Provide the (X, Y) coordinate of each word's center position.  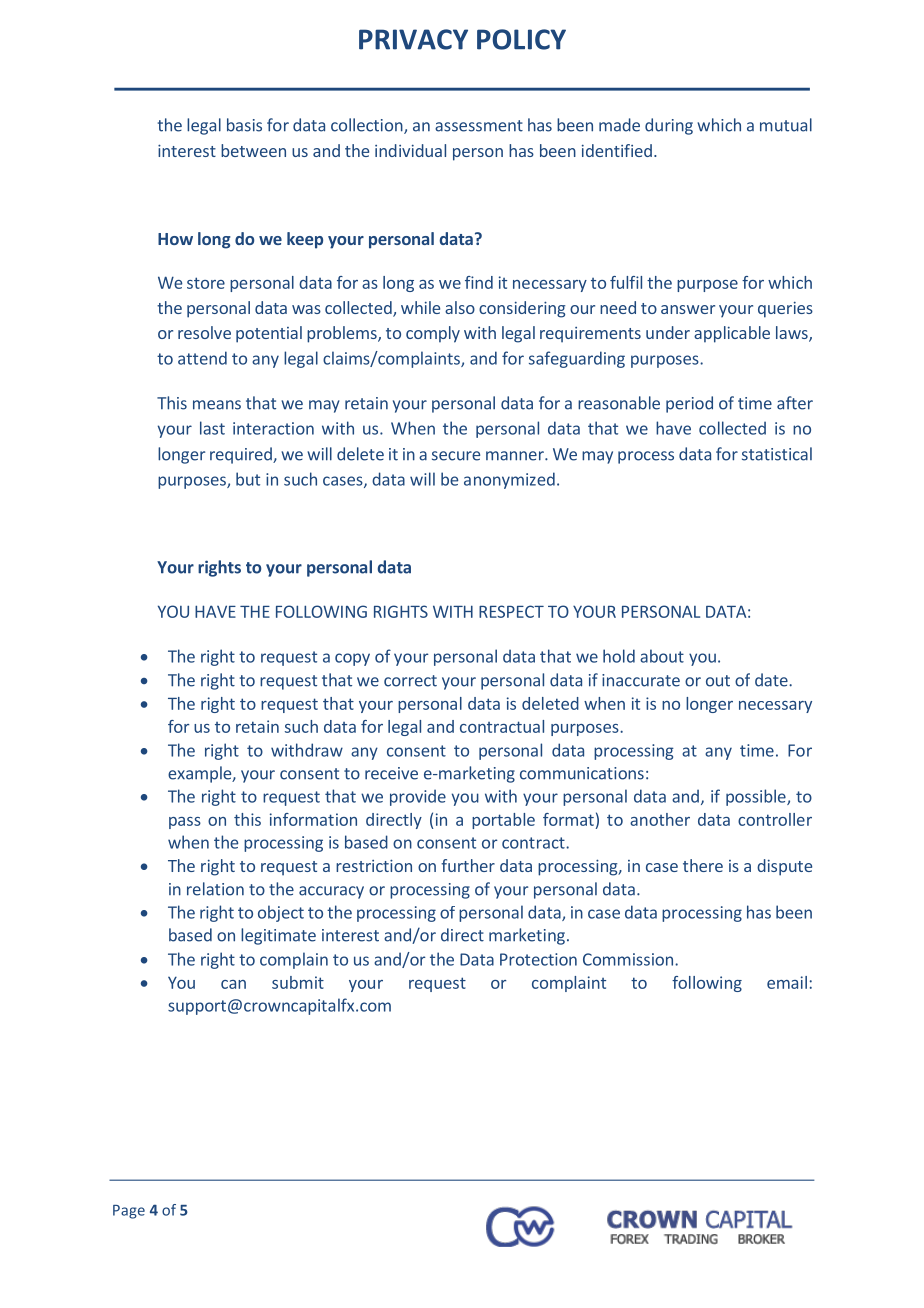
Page (129, 1212)
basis (244, 125)
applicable (732, 334)
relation (215, 889)
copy (352, 659)
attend (202, 358)
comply (433, 334)
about (662, 656)
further (468, 865)
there (703, 865)
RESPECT (511, 611)
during (669, 126)
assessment (479, 126)
